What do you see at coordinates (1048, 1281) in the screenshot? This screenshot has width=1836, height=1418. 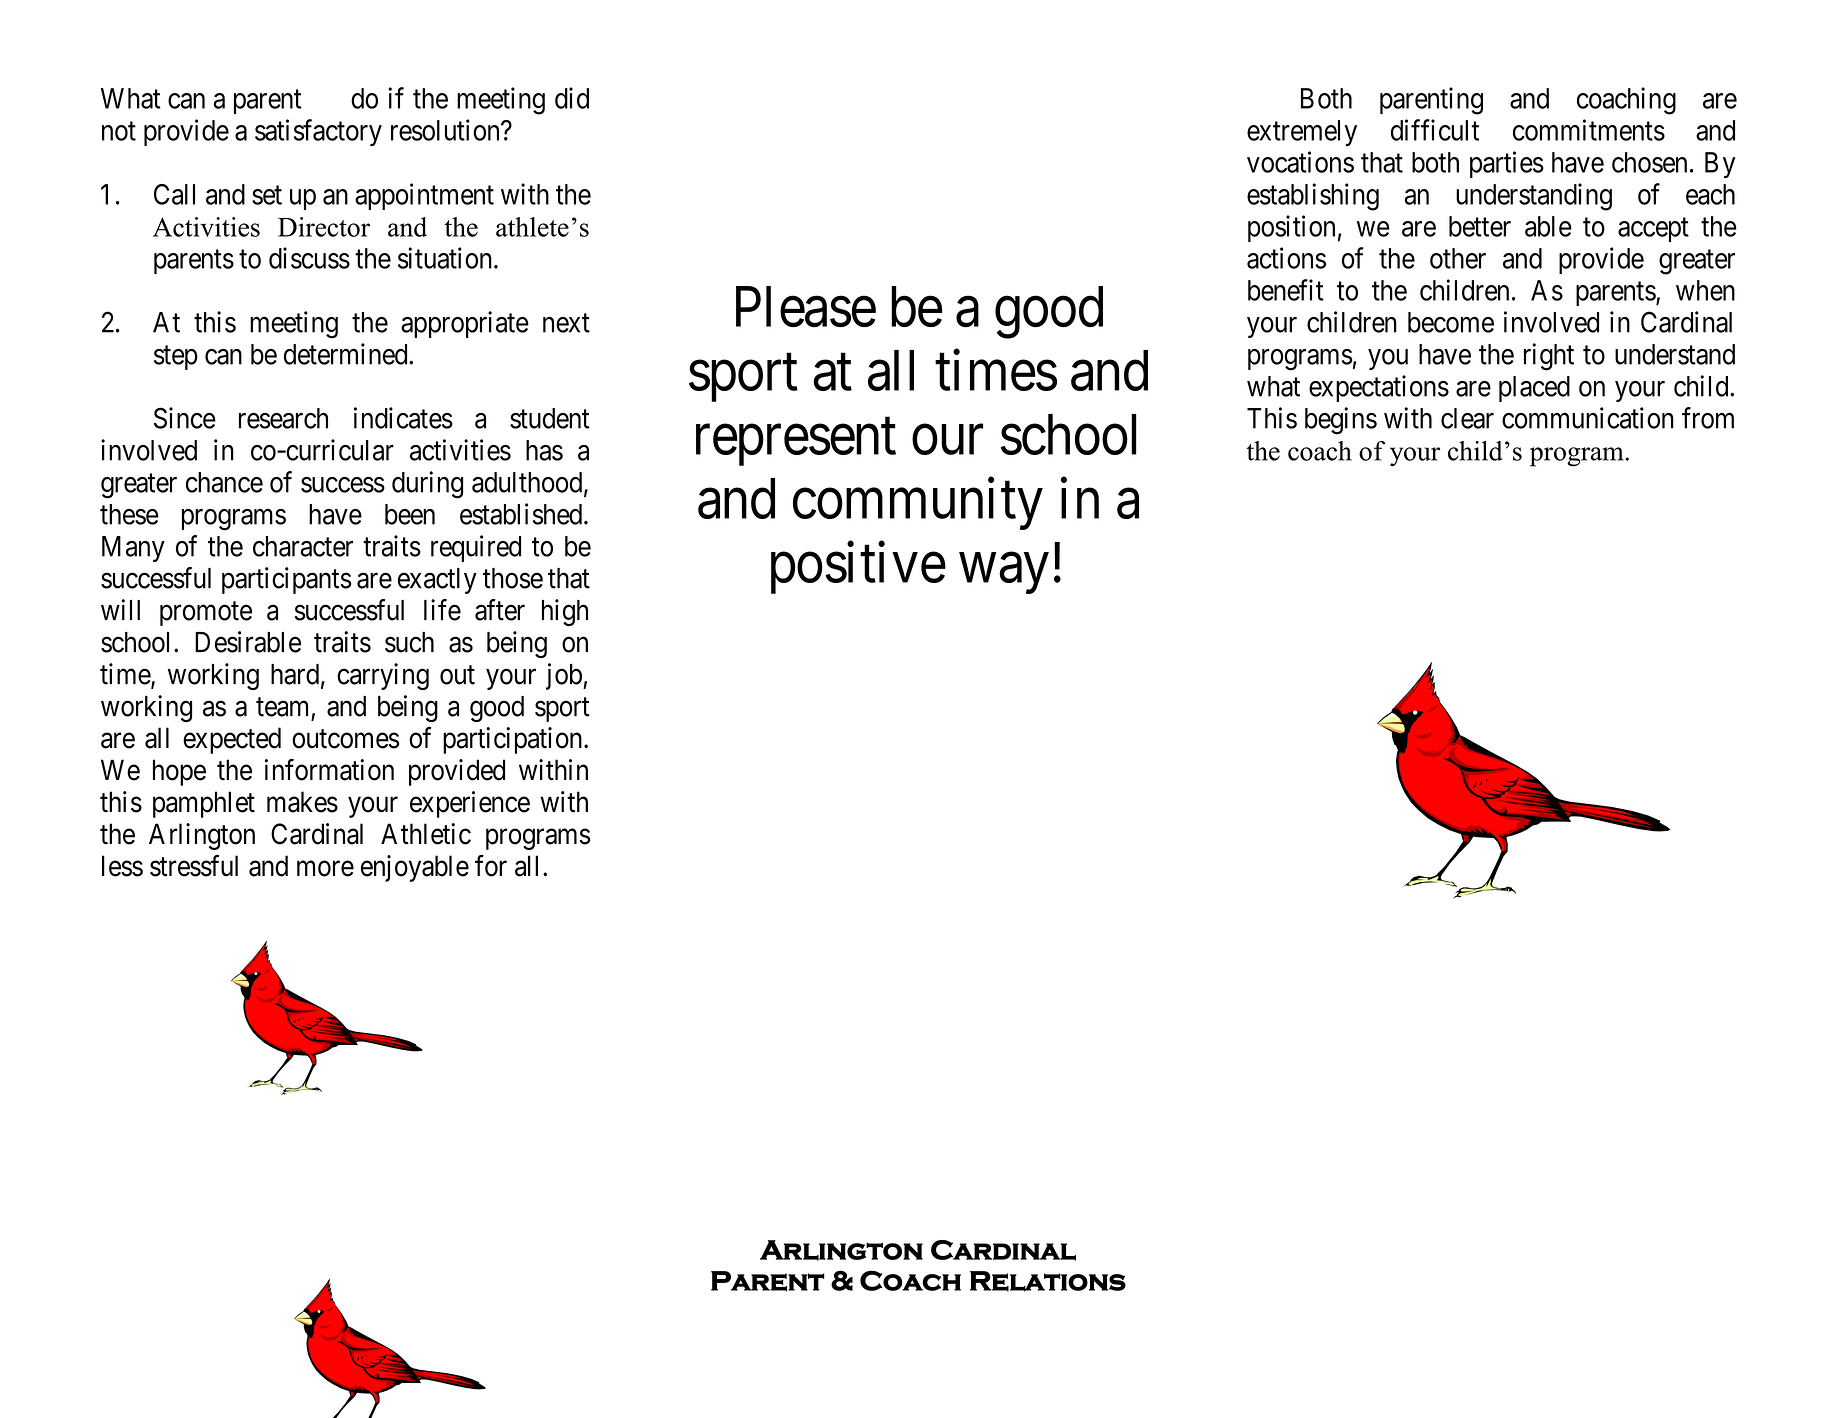 I see `Relations` at bounding box center [1048, 1281].
